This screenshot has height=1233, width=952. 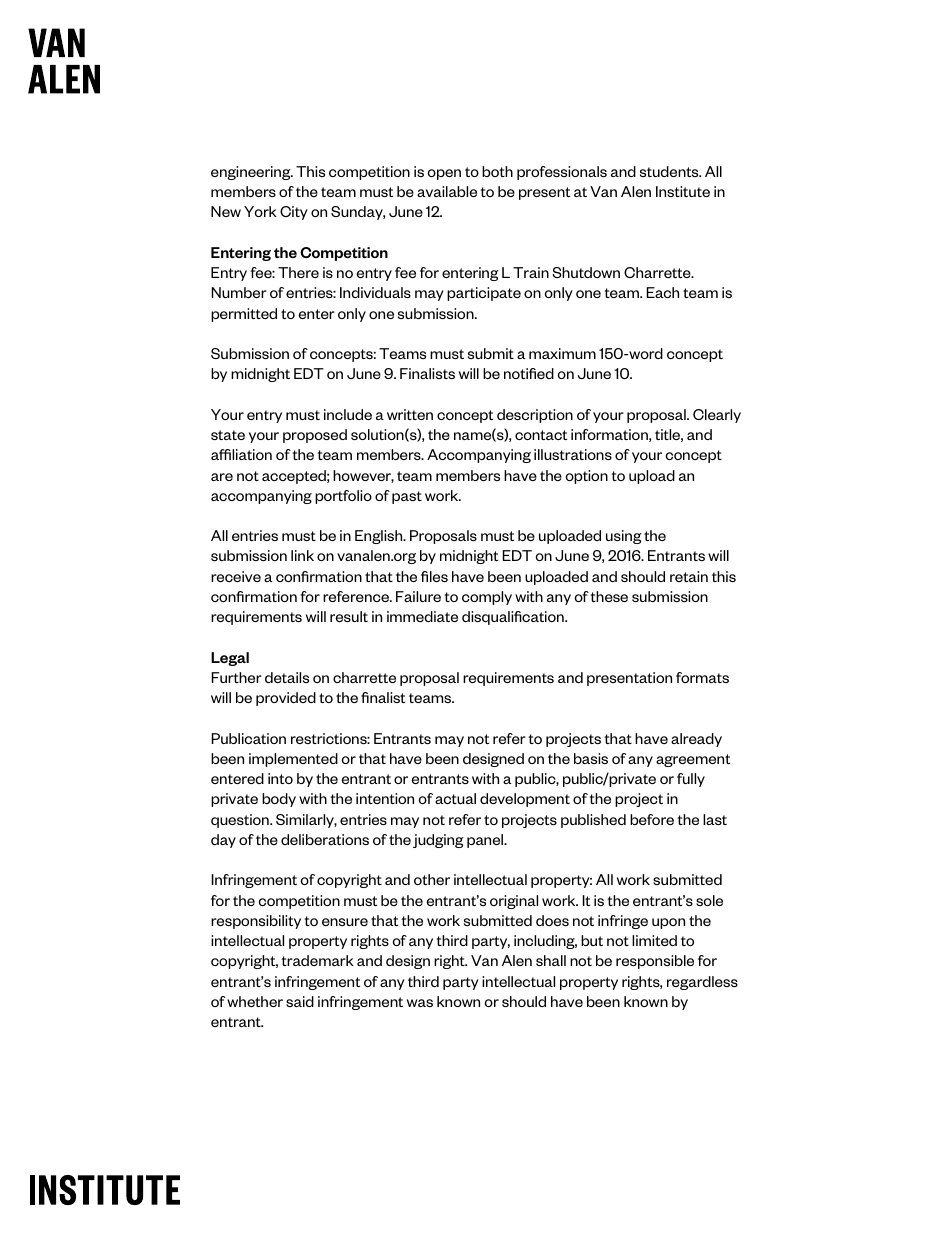 I want to click on Institute, so click(x=683, y=191).
